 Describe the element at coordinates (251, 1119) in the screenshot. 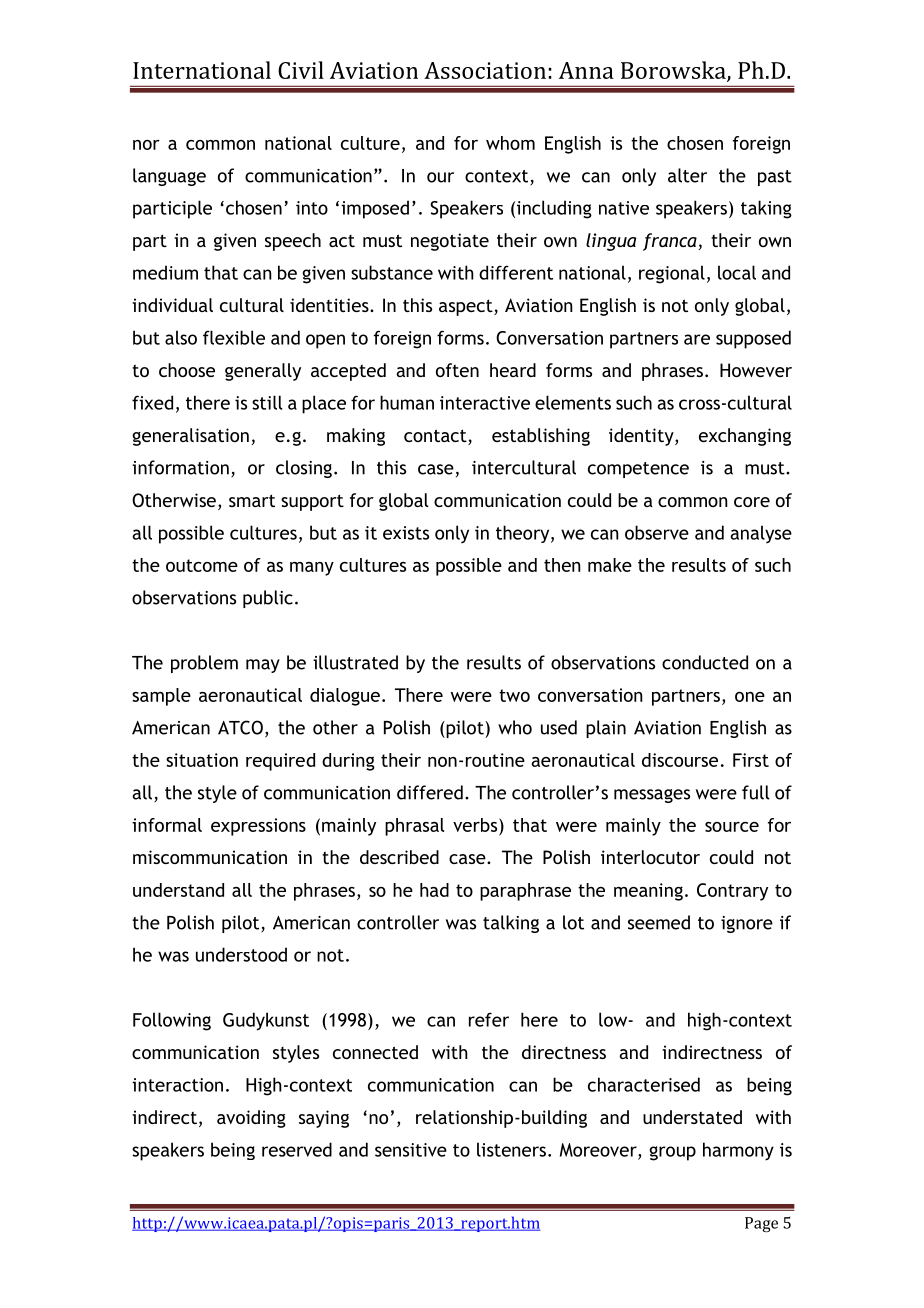

I see `avoiding` at that location.
